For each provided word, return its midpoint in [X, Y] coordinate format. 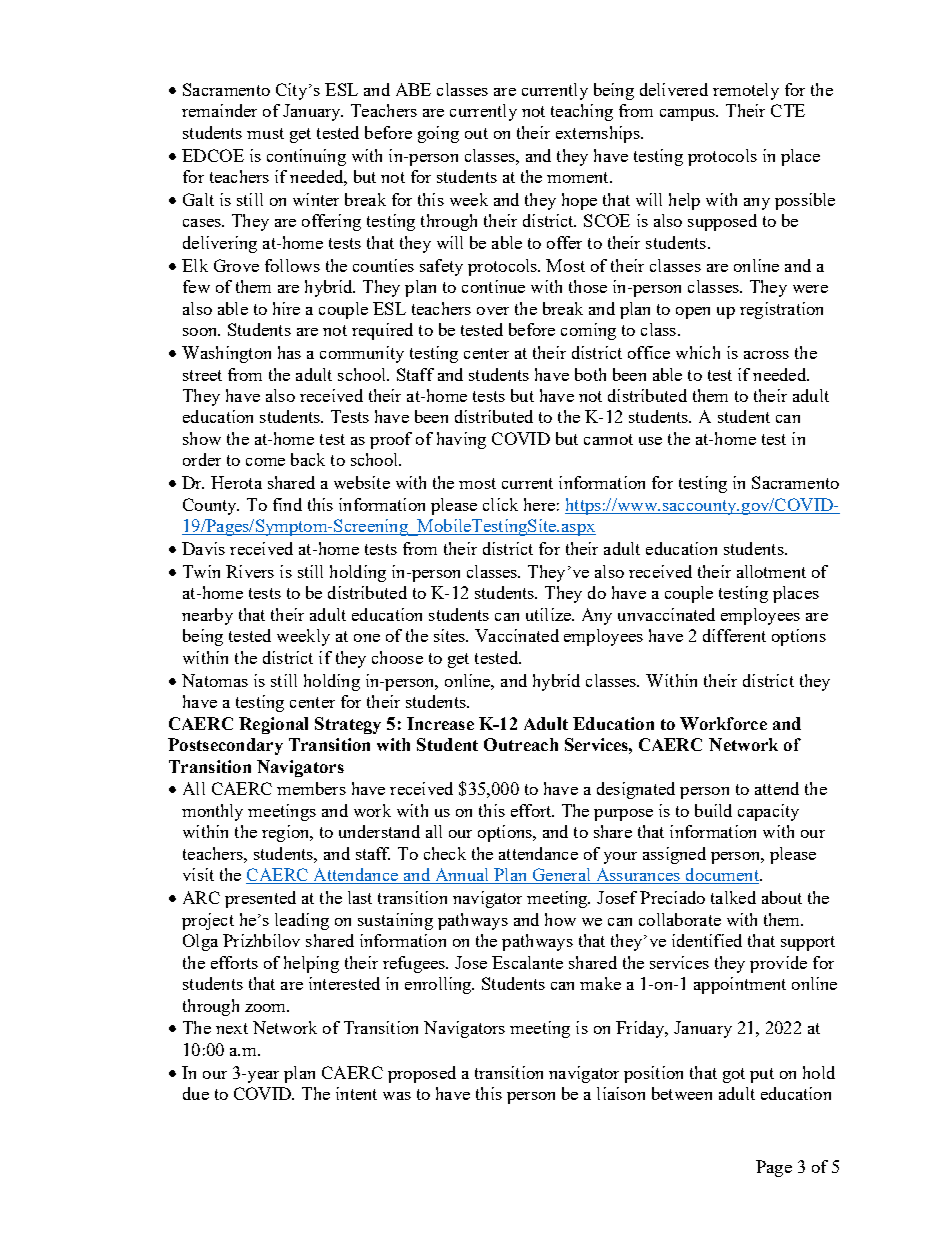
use [650, 441]
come [265, 462]
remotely [746, 91]
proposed [422, 1074]
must [265, 133]
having [461, 440]
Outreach [521, 744]
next [232, 1028]
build [713, 810]
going [438, 134]
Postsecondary [225, 746]
